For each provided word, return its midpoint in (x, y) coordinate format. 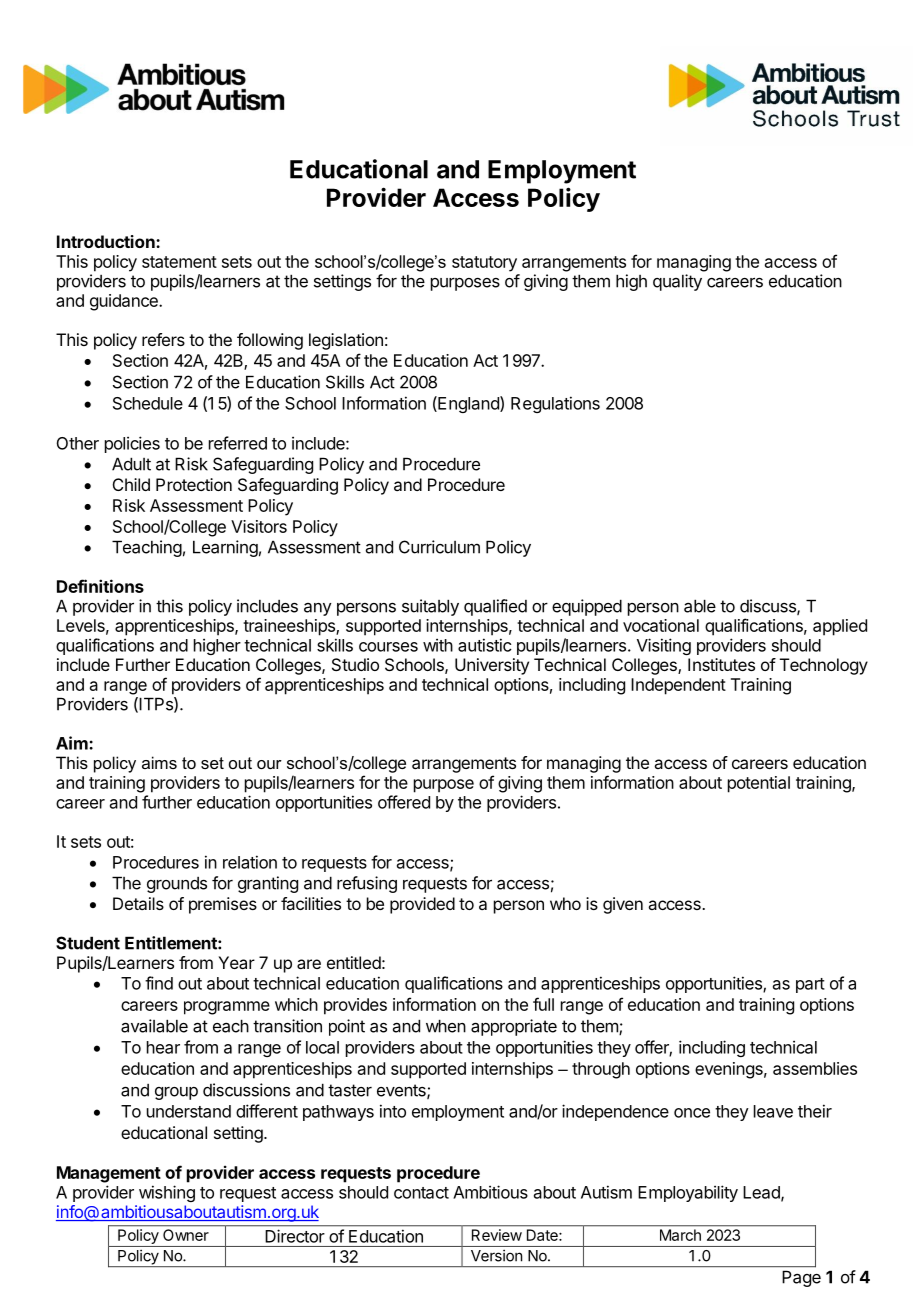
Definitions (100, 586)
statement (179, 262)
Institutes (721, 664)
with (438, 645)
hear (163, 1047)
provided (422, 905)
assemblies (815, 1068)
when (446, 1026)
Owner (186, 1235)
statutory (484, 264)
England (468, 404)
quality (677, 282)
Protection (194, 484)
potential (759, 784)
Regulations (555, 404)
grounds (177, 885)
